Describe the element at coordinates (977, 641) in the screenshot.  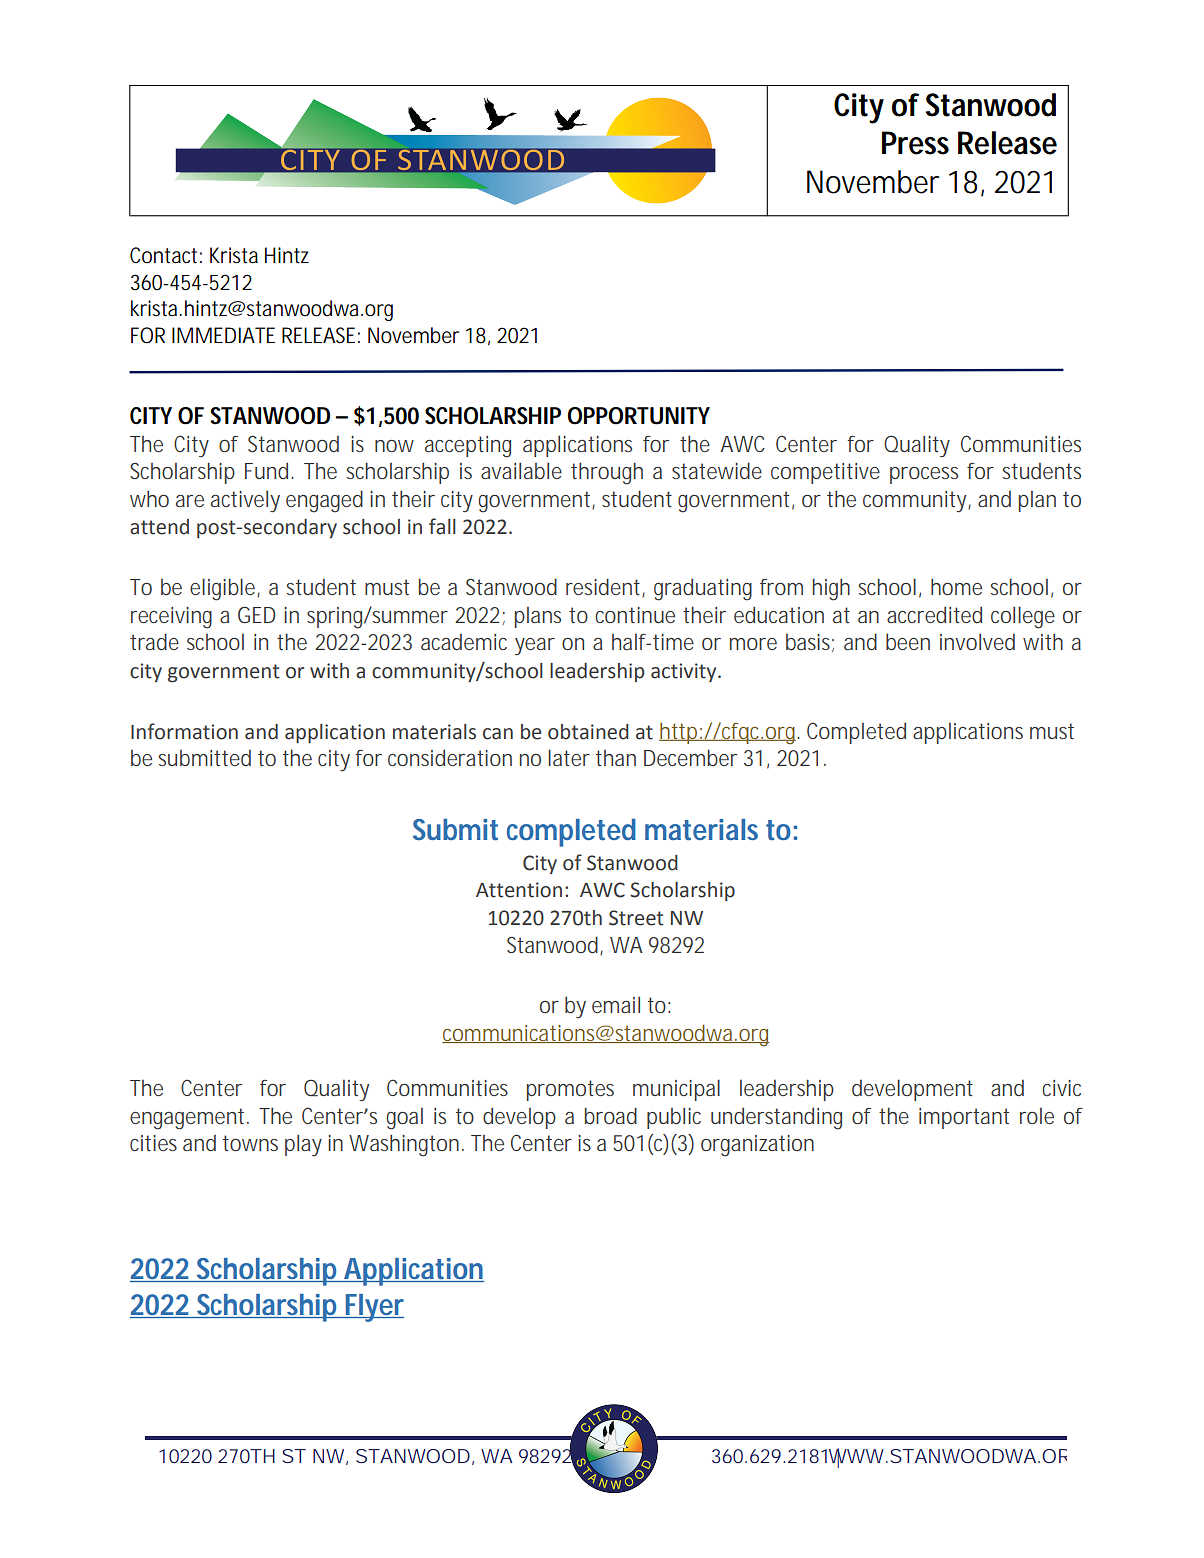
I see `involved` at that location.
